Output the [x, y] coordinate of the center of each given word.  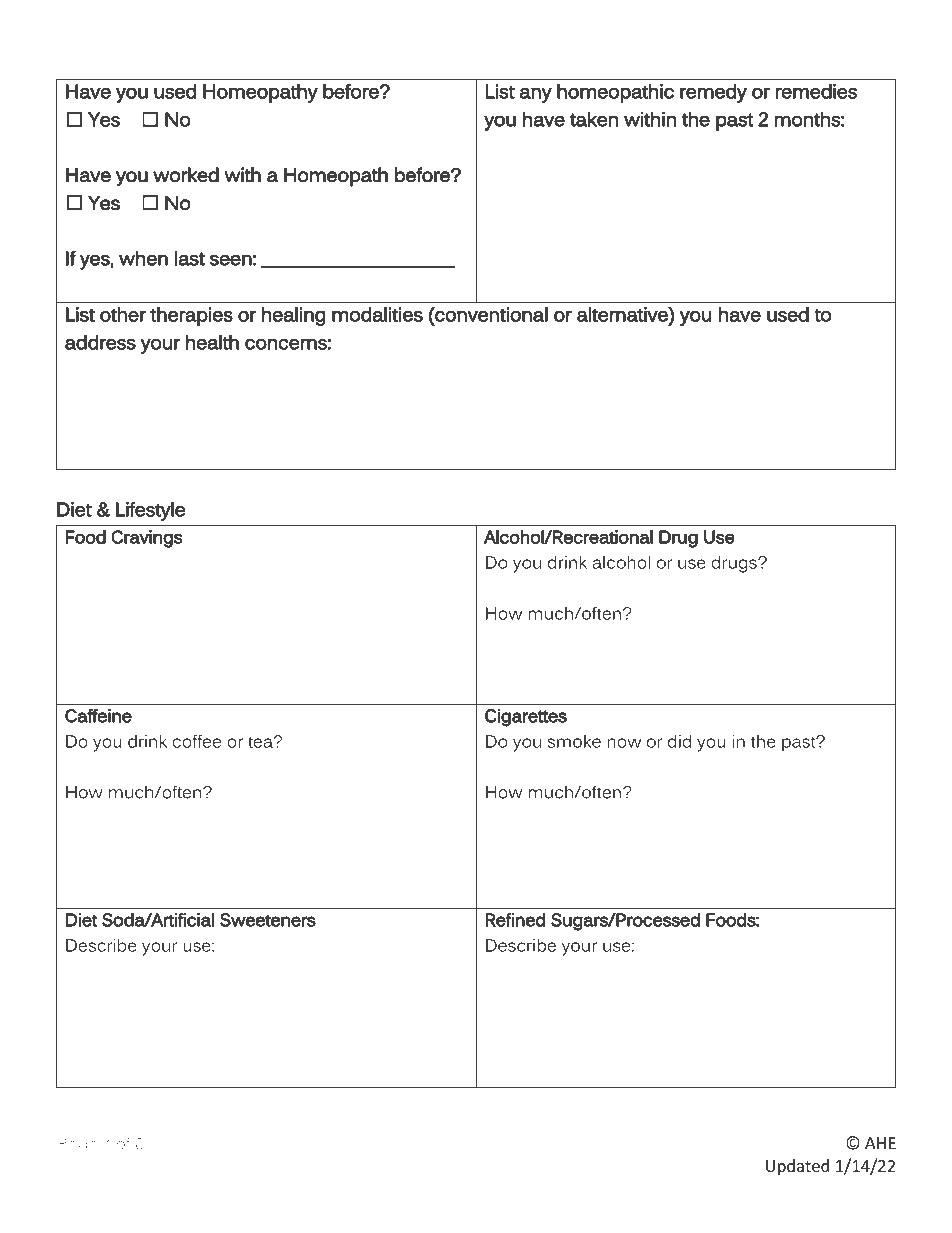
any [536, 95]
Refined [515, 920]
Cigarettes [526, 718]
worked [186, 175]
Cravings [147, 539]
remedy [713, 93]
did [679, 741]
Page [79, 1145]
